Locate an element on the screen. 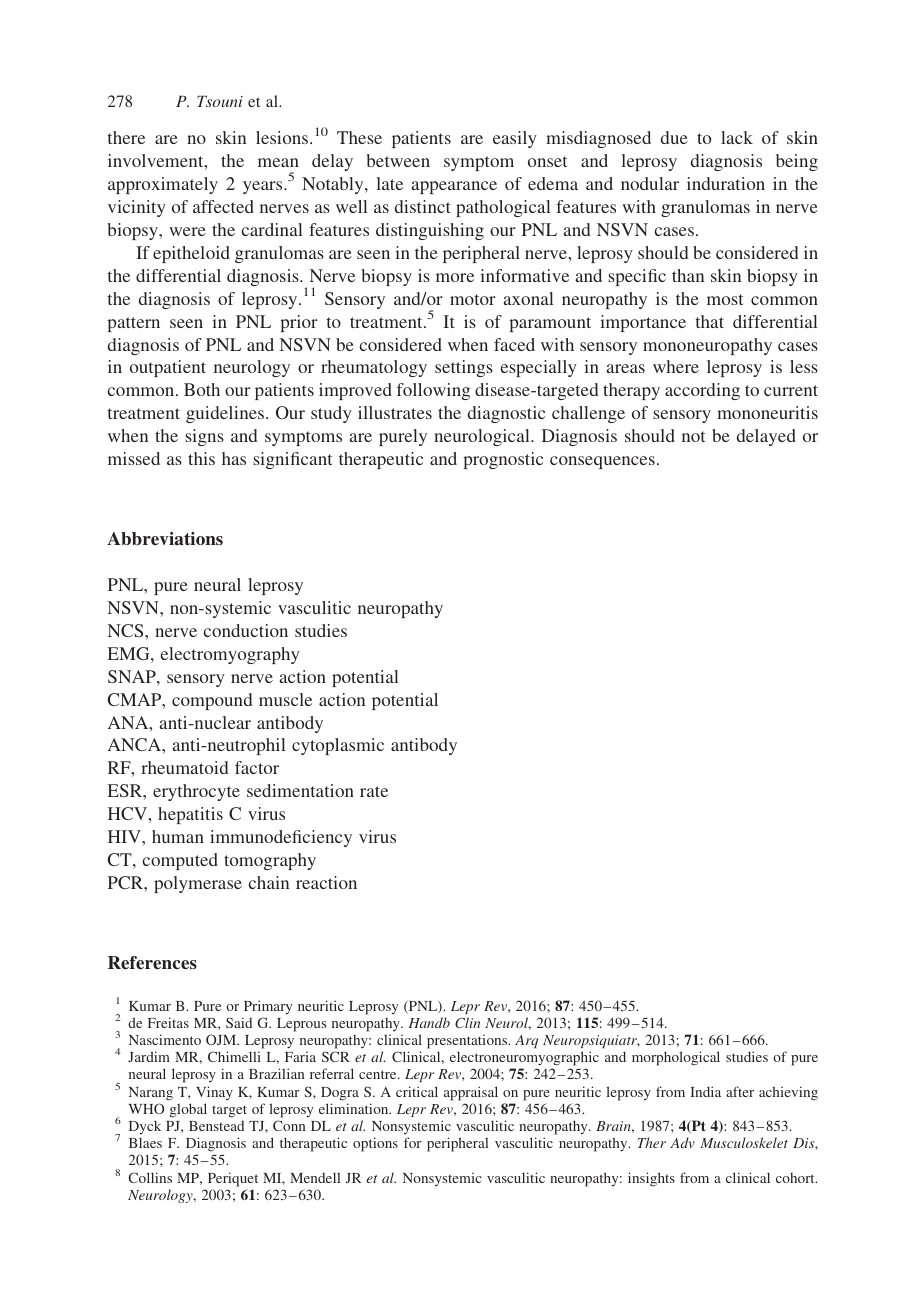 The width and height of the screenshot is (919, 1316). Adv is located at coordinates (682, 1142).
